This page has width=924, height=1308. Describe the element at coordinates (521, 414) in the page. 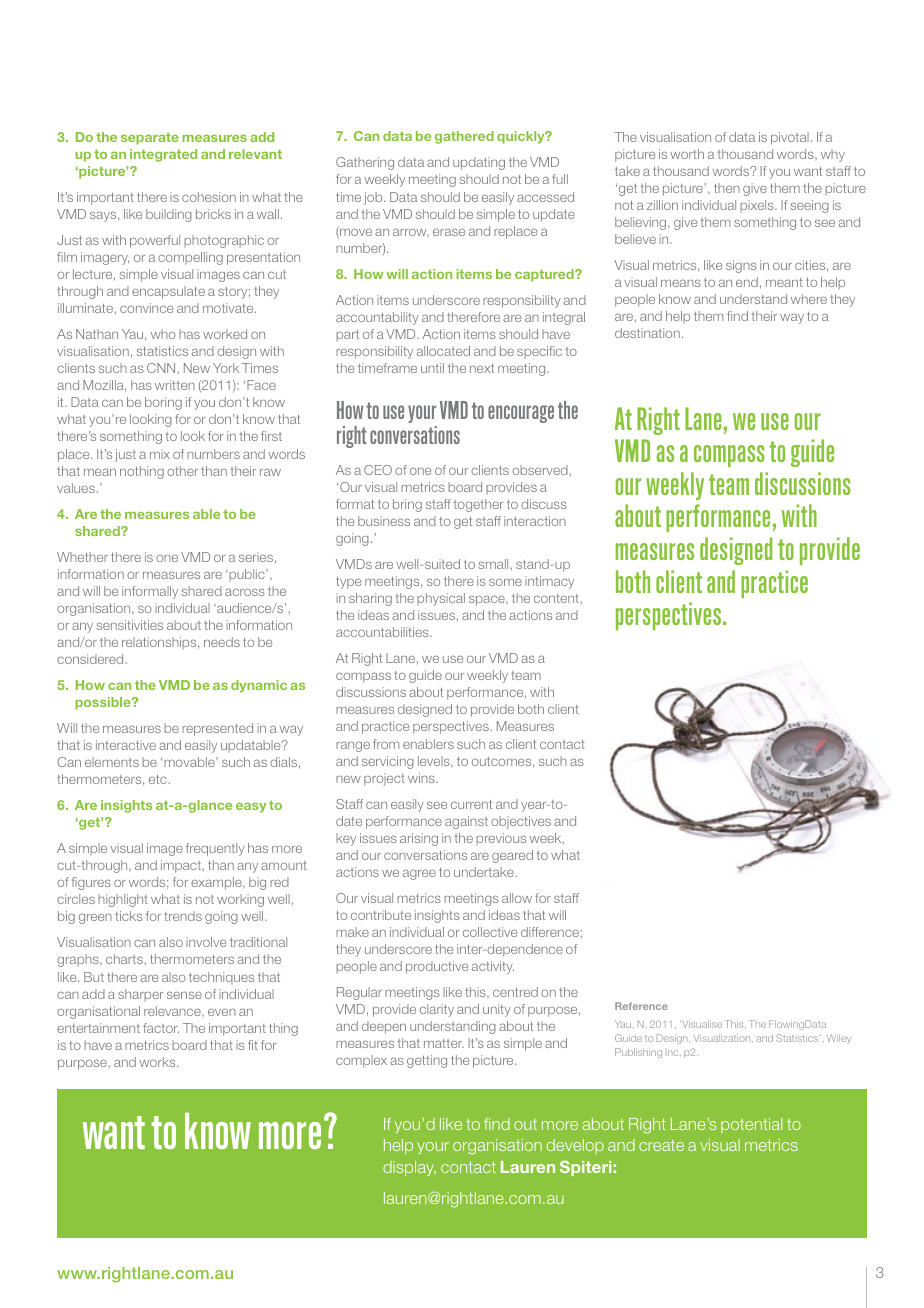

I see `encourage` at that location.
